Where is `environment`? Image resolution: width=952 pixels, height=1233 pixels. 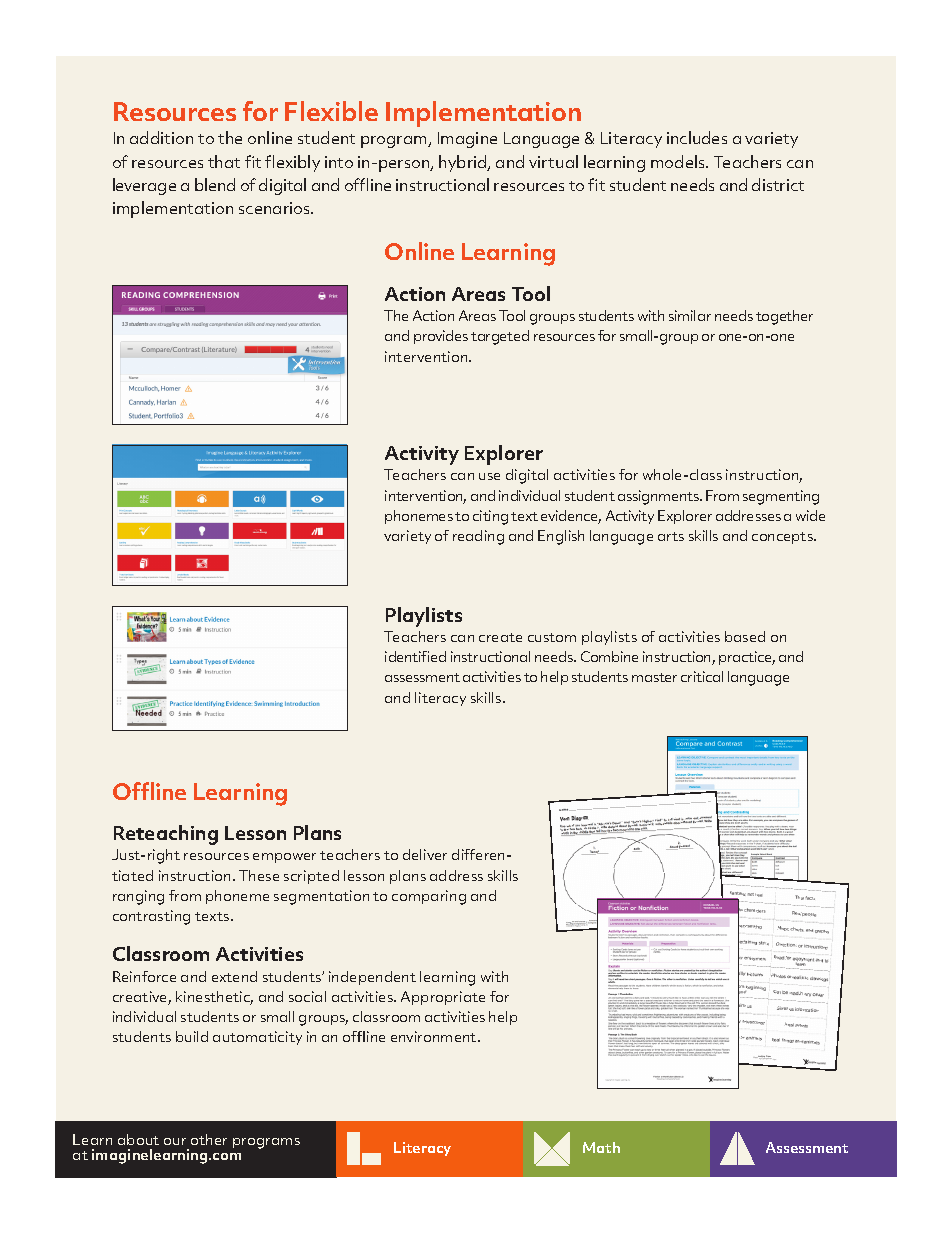
environment is located at coordinates (435, 1036).
